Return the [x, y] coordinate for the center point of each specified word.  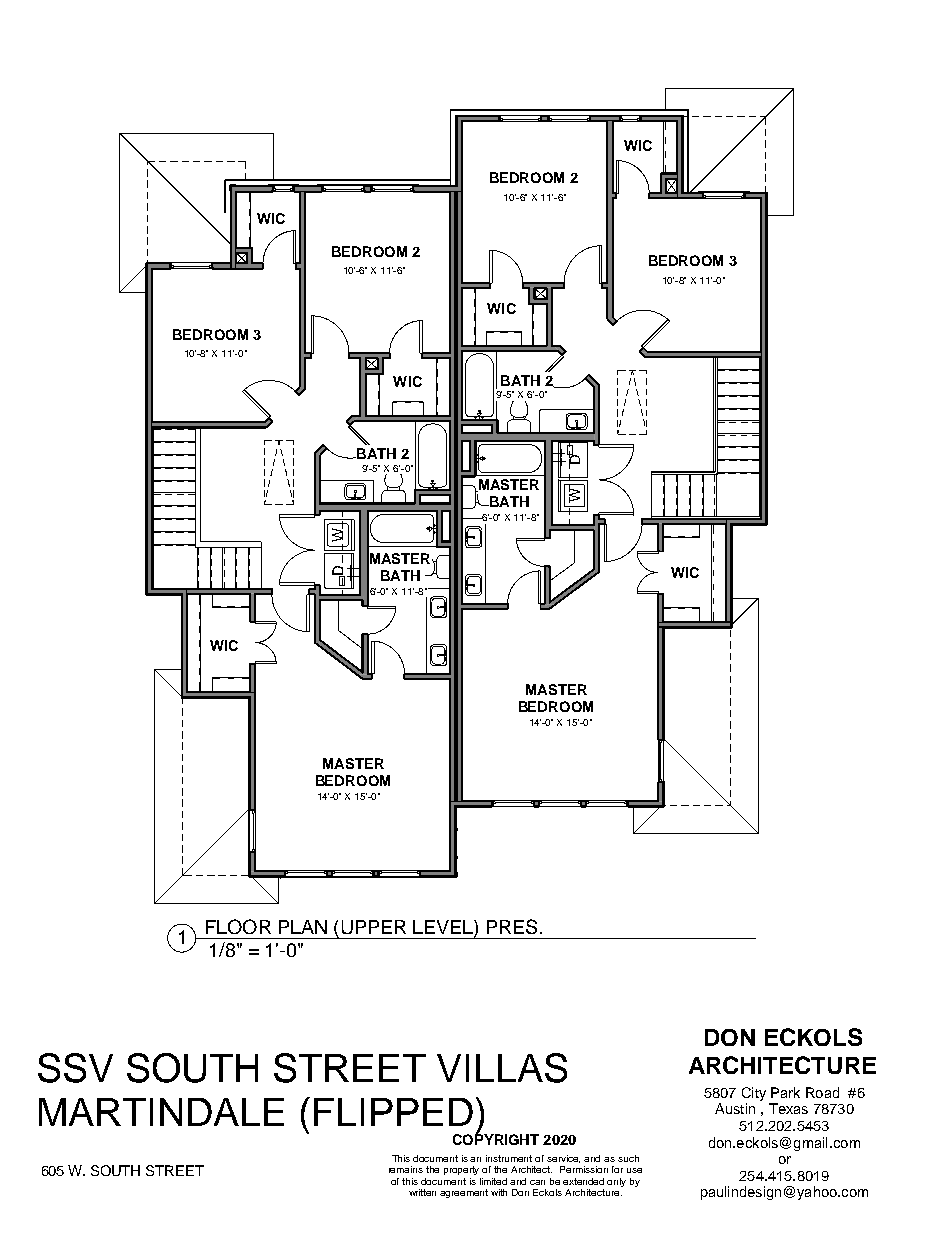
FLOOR [238, 926]
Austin [735, 1108]
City [754, 1094]
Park [785, 1092]
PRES [512, 926]
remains [406, 1169]
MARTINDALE [161, 1112]
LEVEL [444, 927]
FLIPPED [393, 1112]
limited [493, 1181]
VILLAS [502, 1068]
